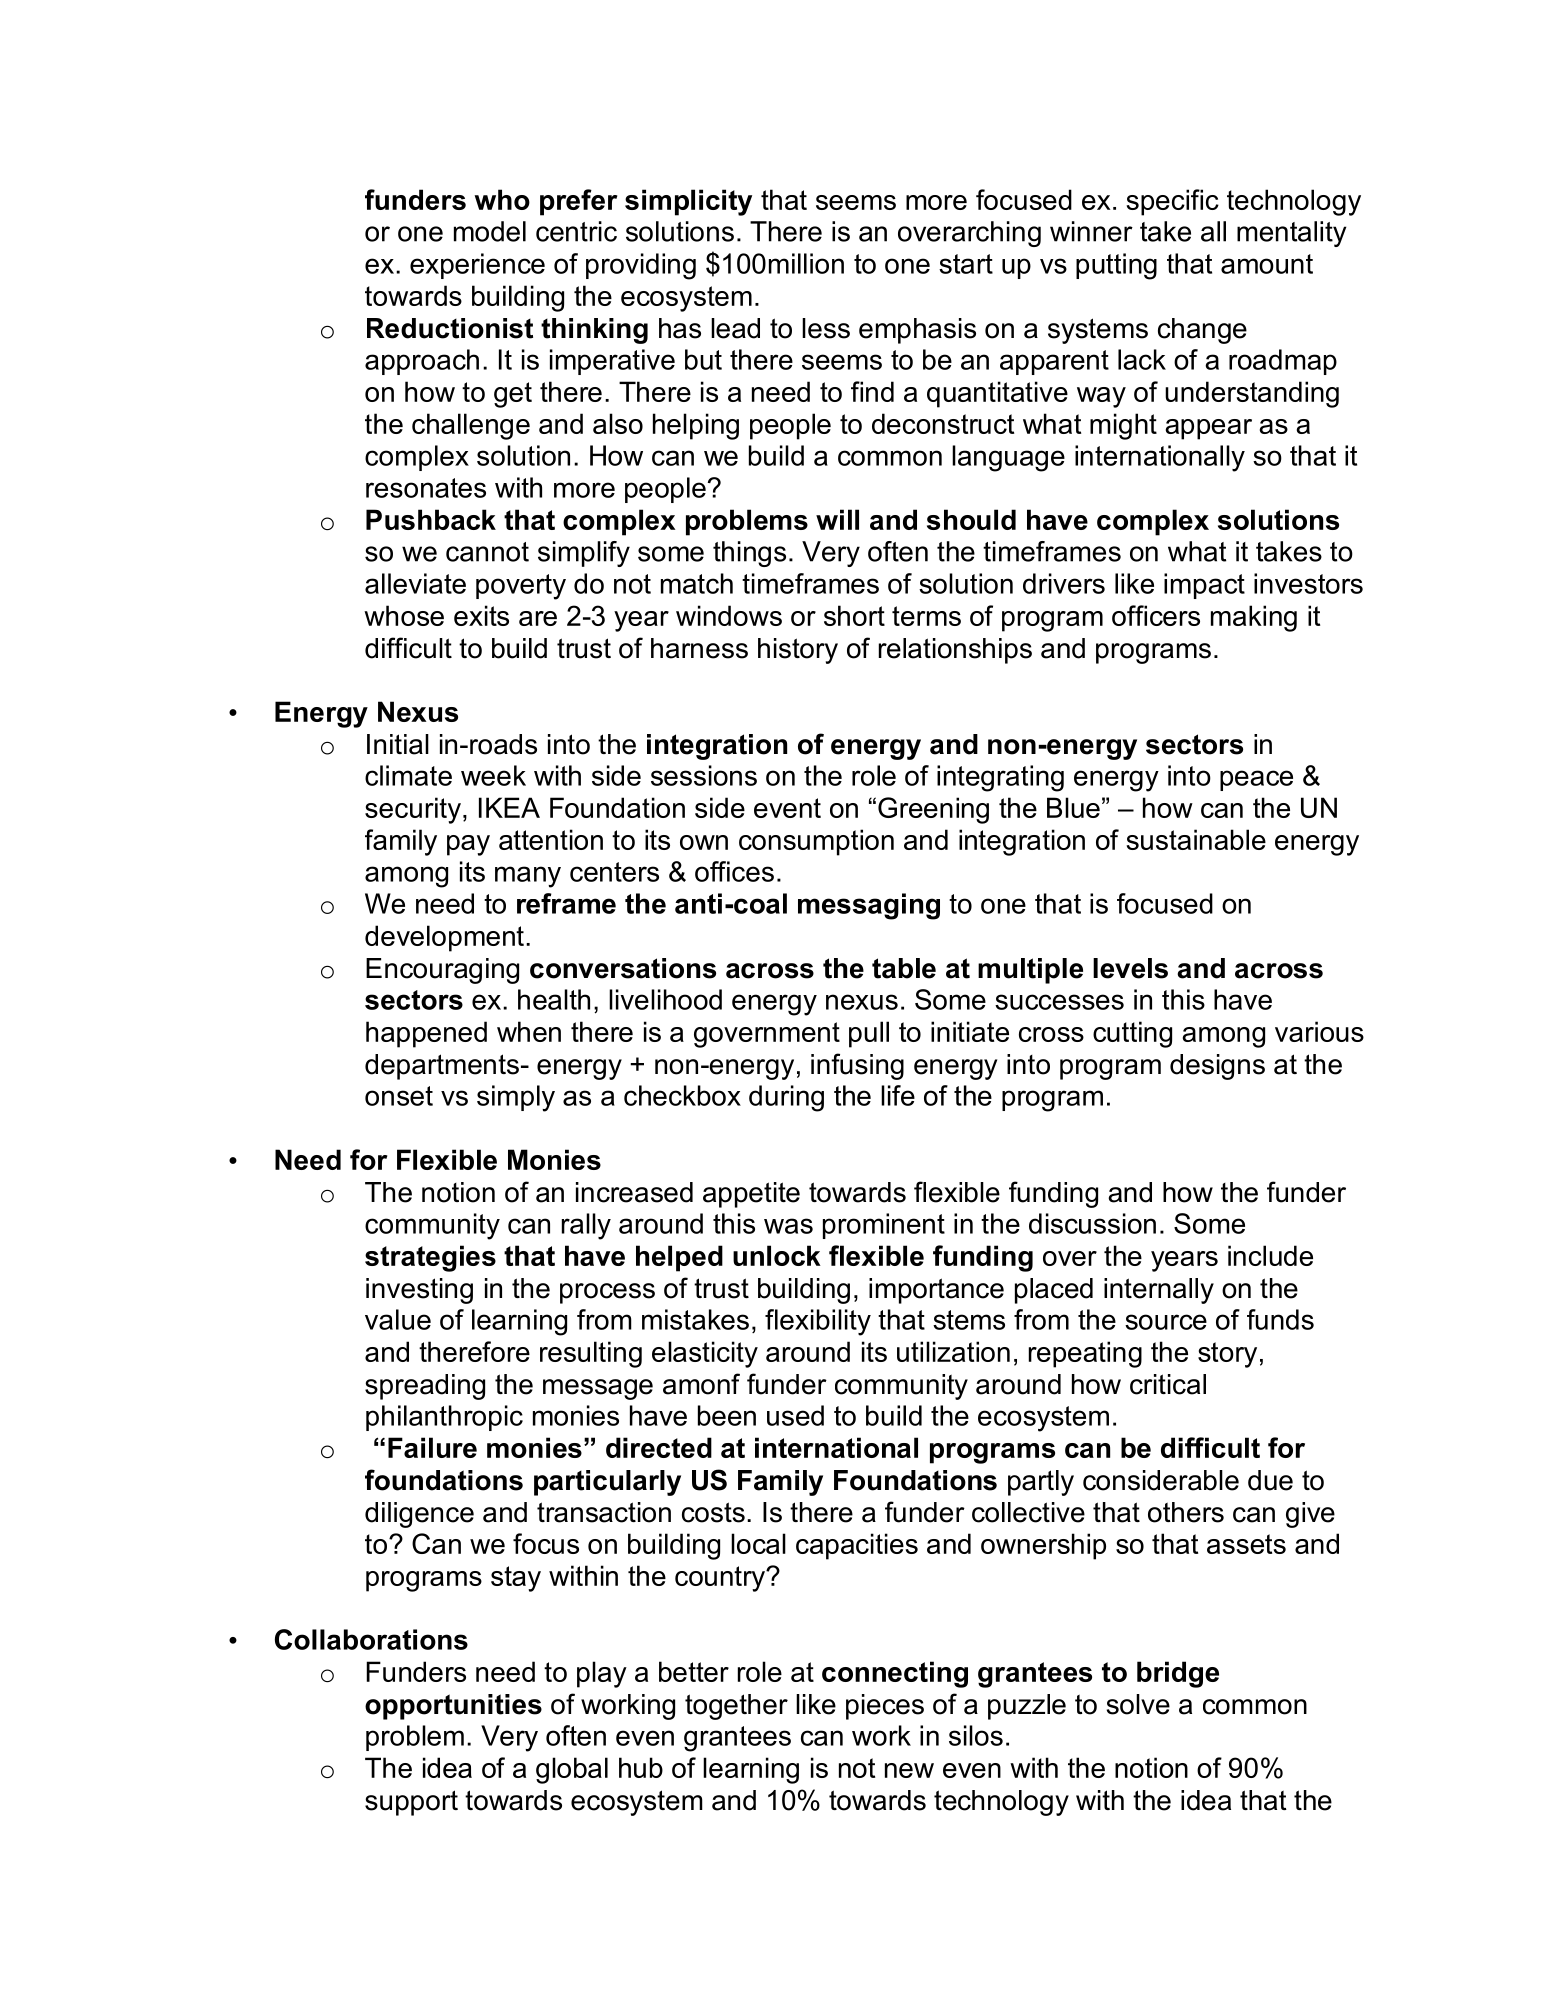  Describe the element at coordinates (453, 1707) in the screenshot. I see `opportunities` at that location.
